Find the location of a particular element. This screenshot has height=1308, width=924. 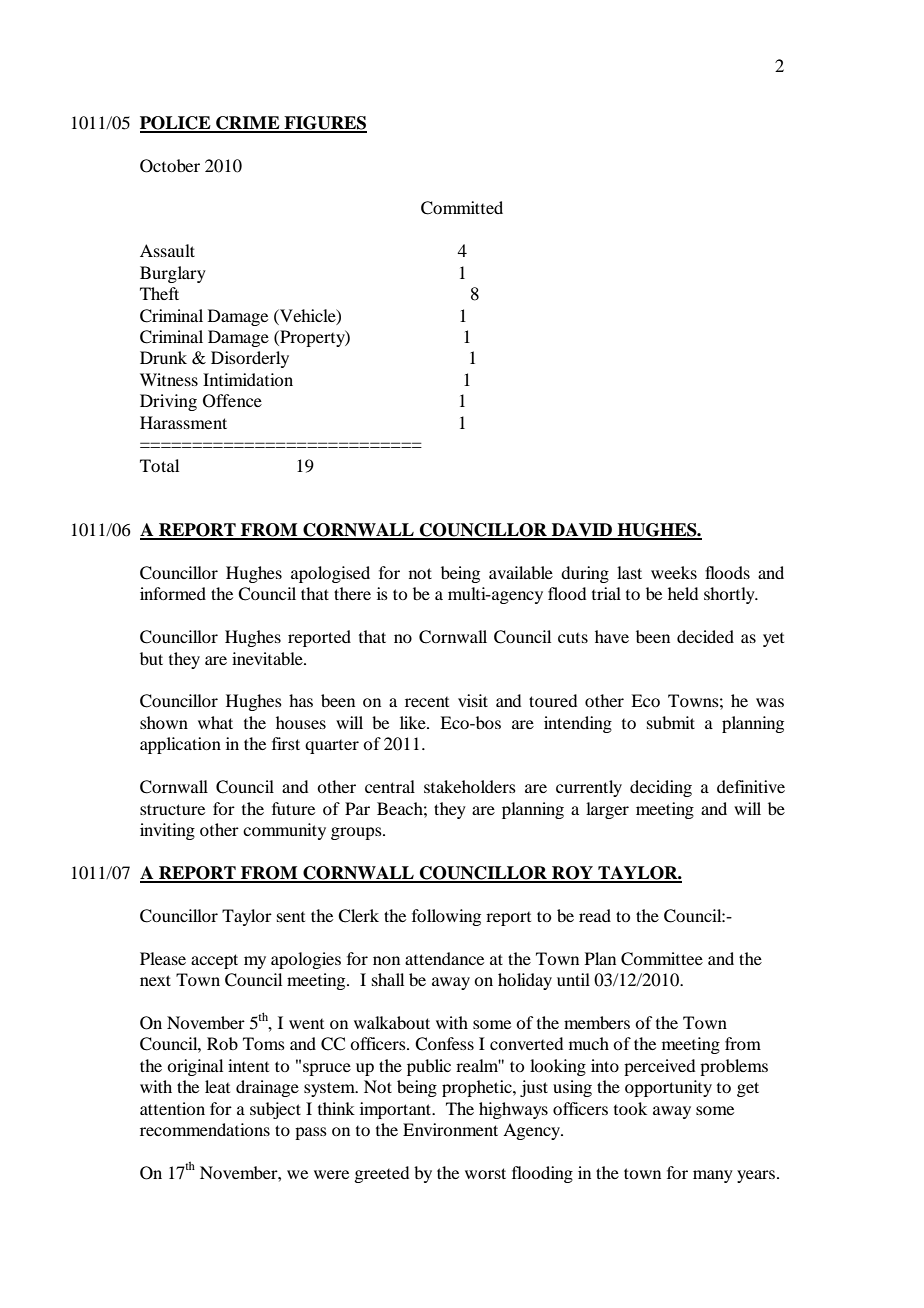

stakeholders is located at coordinates (470, 786).
